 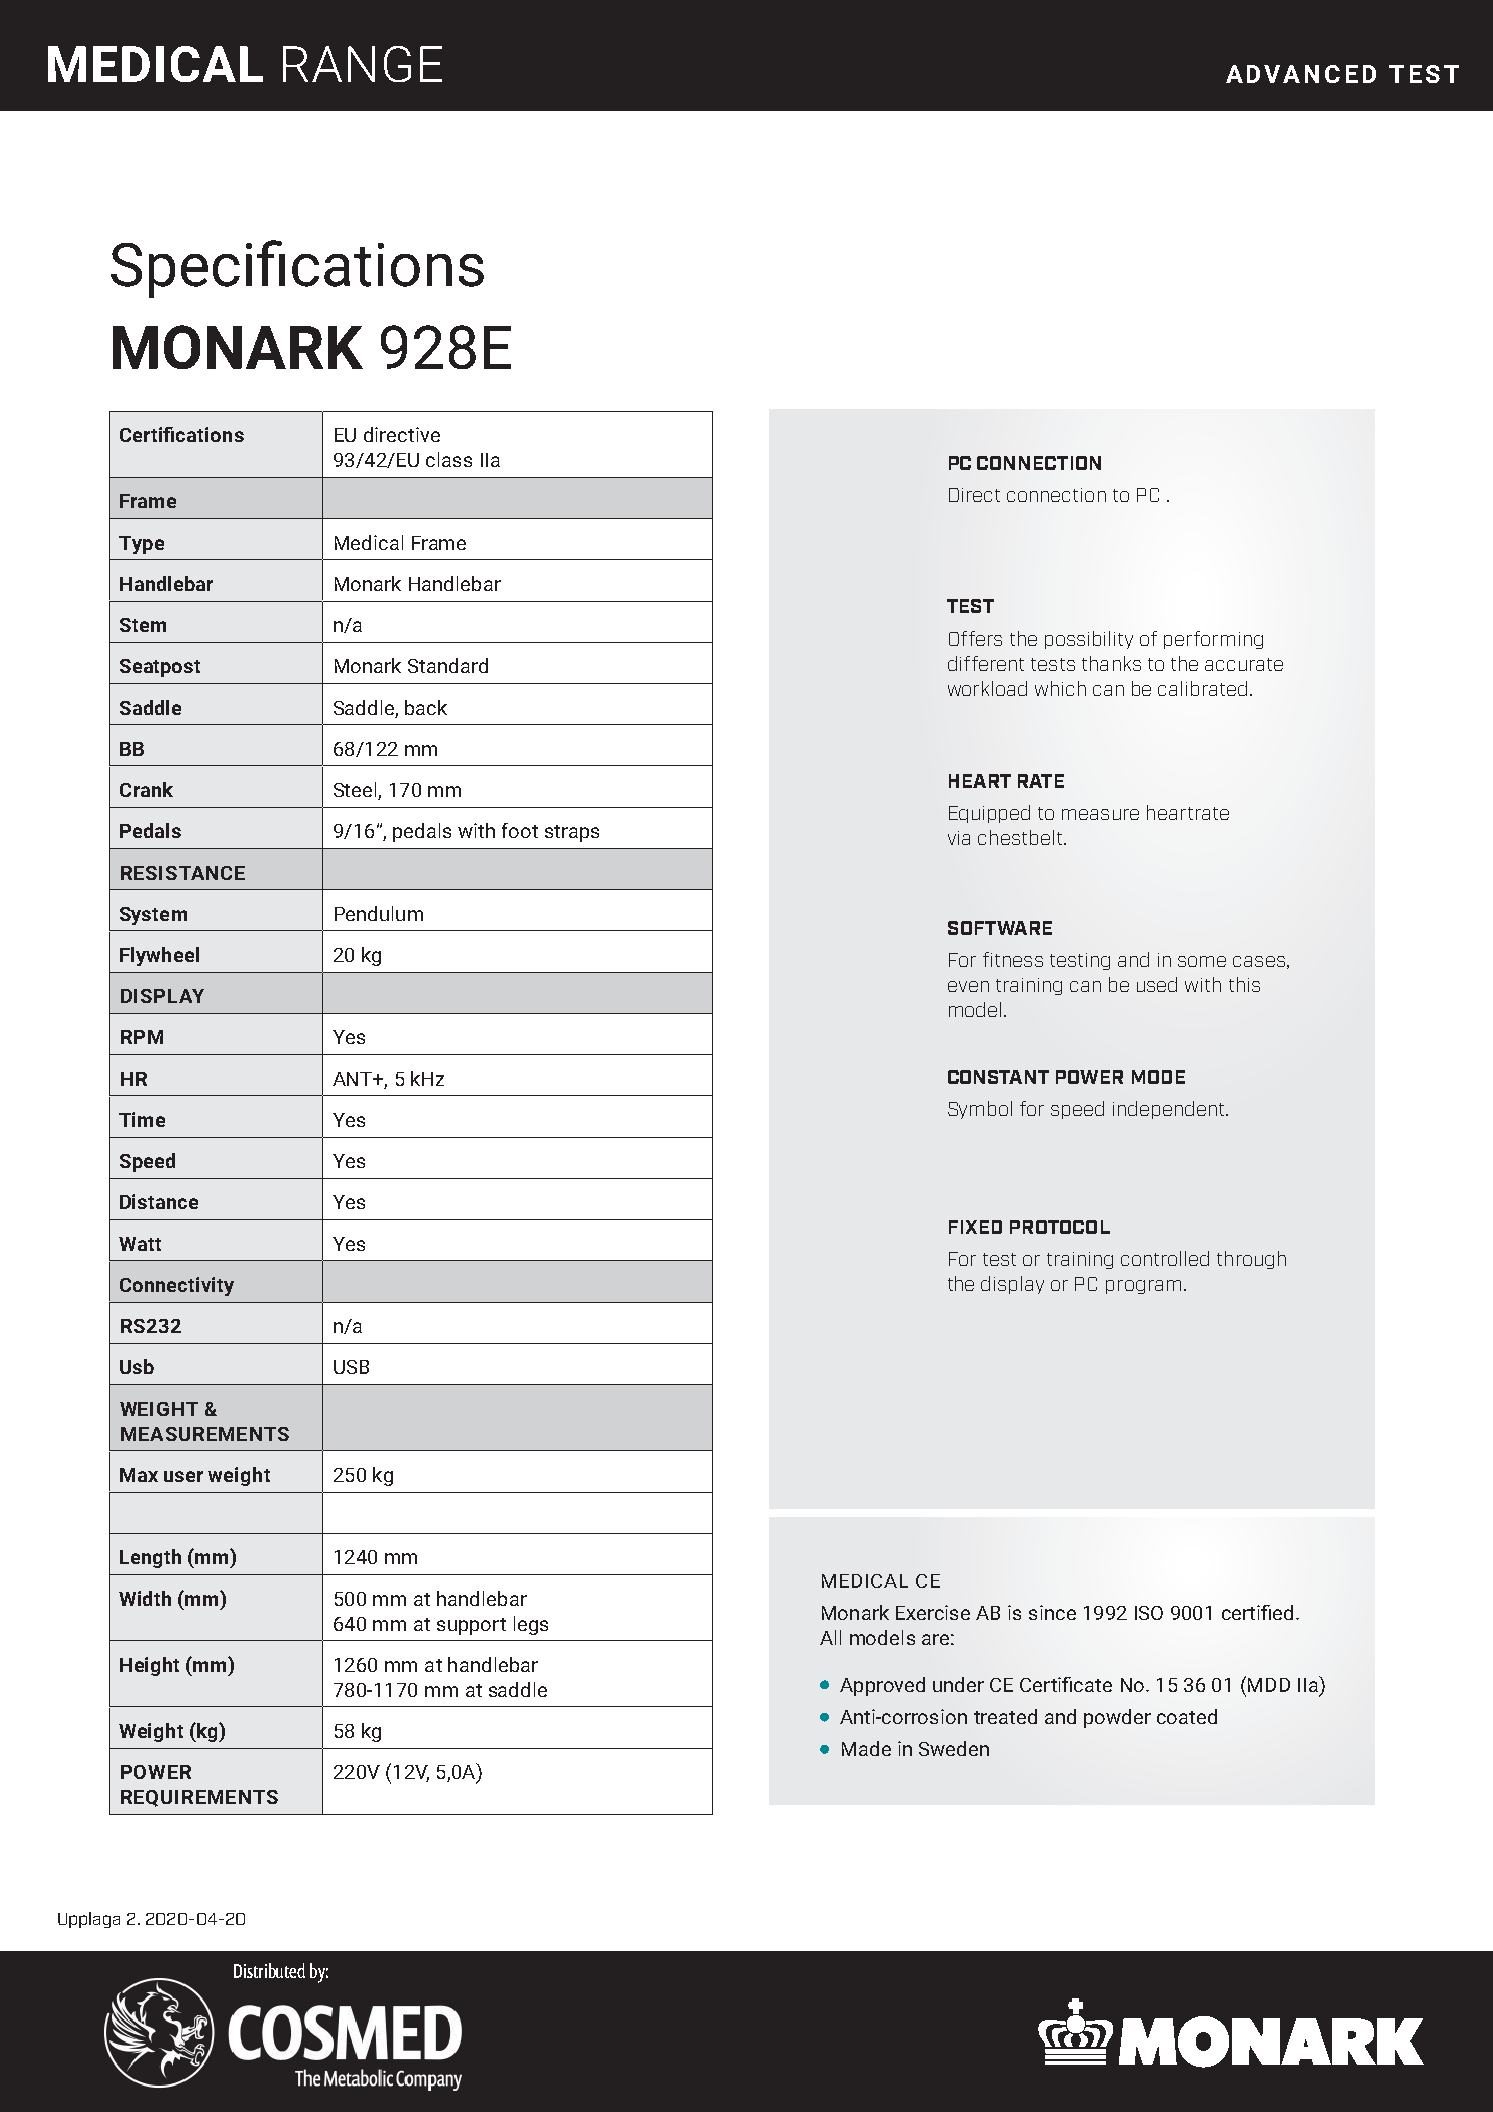 What do you see at coordinates (1143, 1287) in the screenshot?
I see `program` at bounding box center [1143, 1287].
